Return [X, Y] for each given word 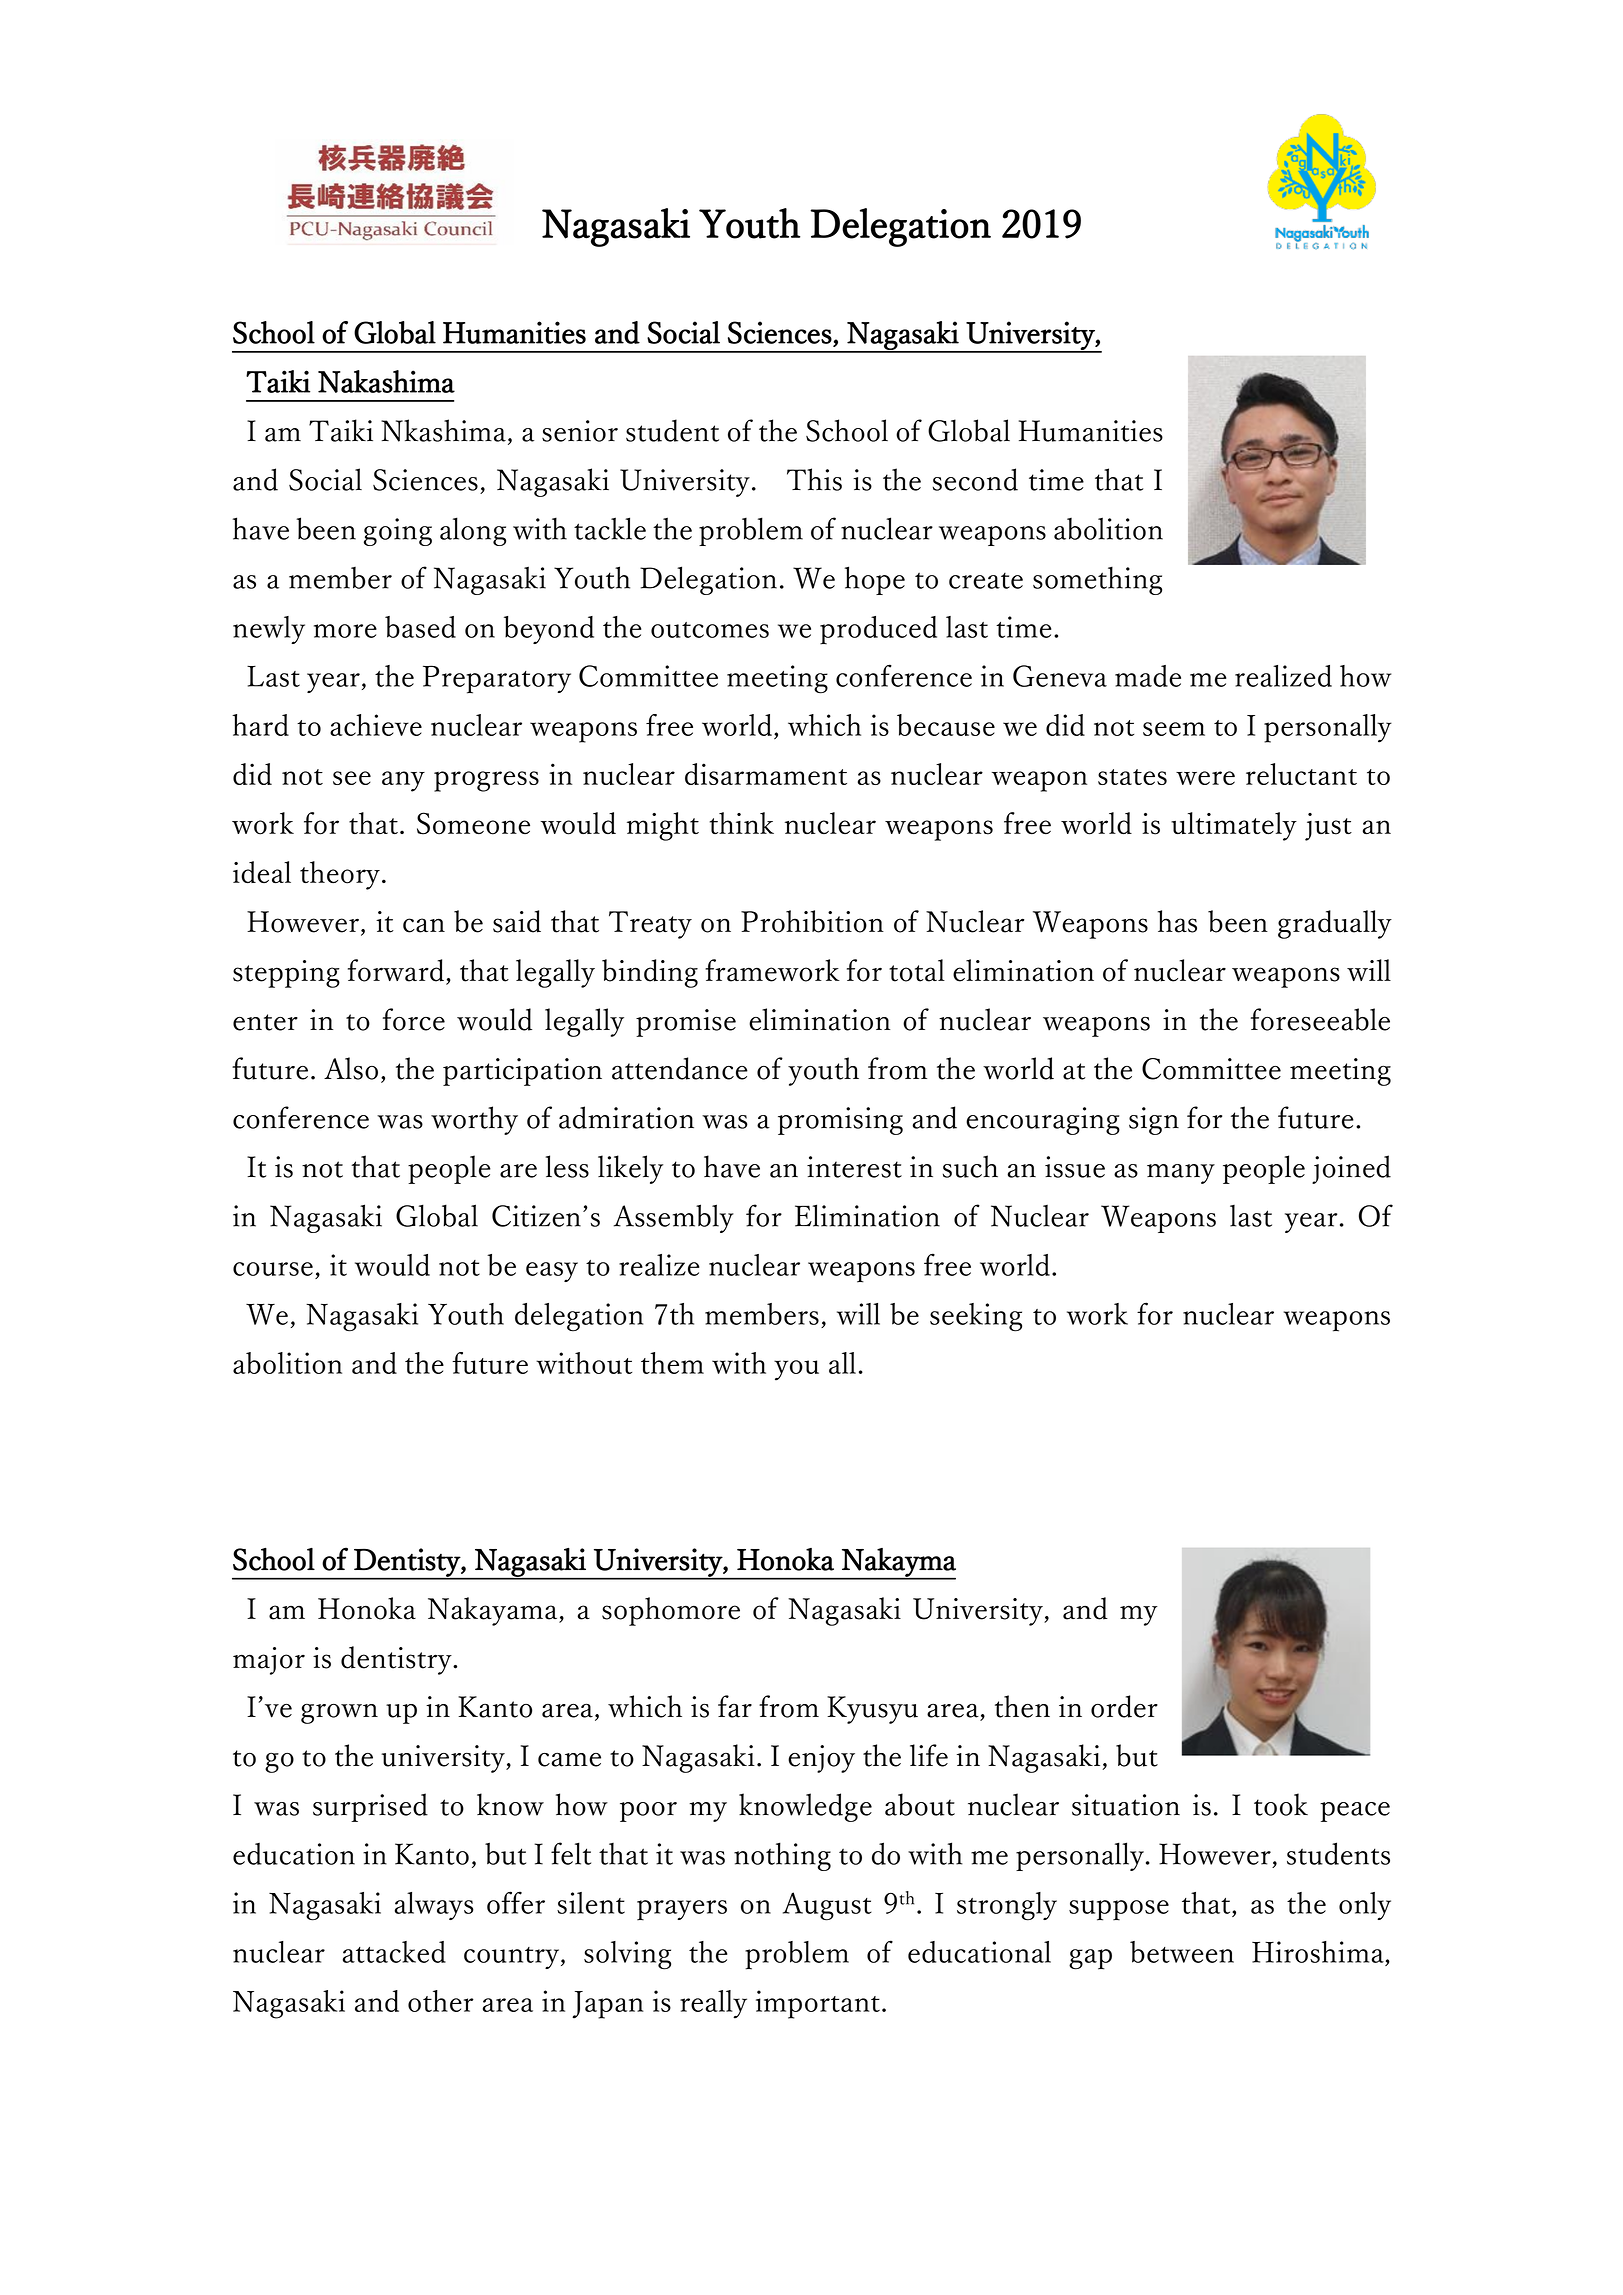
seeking [976, 1317]
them [672, 1363]
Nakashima [386, 381]
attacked [394, 1952]
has [1177, 921]
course [273, 1269]
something [1097, 580]
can [424, 925]
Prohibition [812, 921]
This [814, 479]
